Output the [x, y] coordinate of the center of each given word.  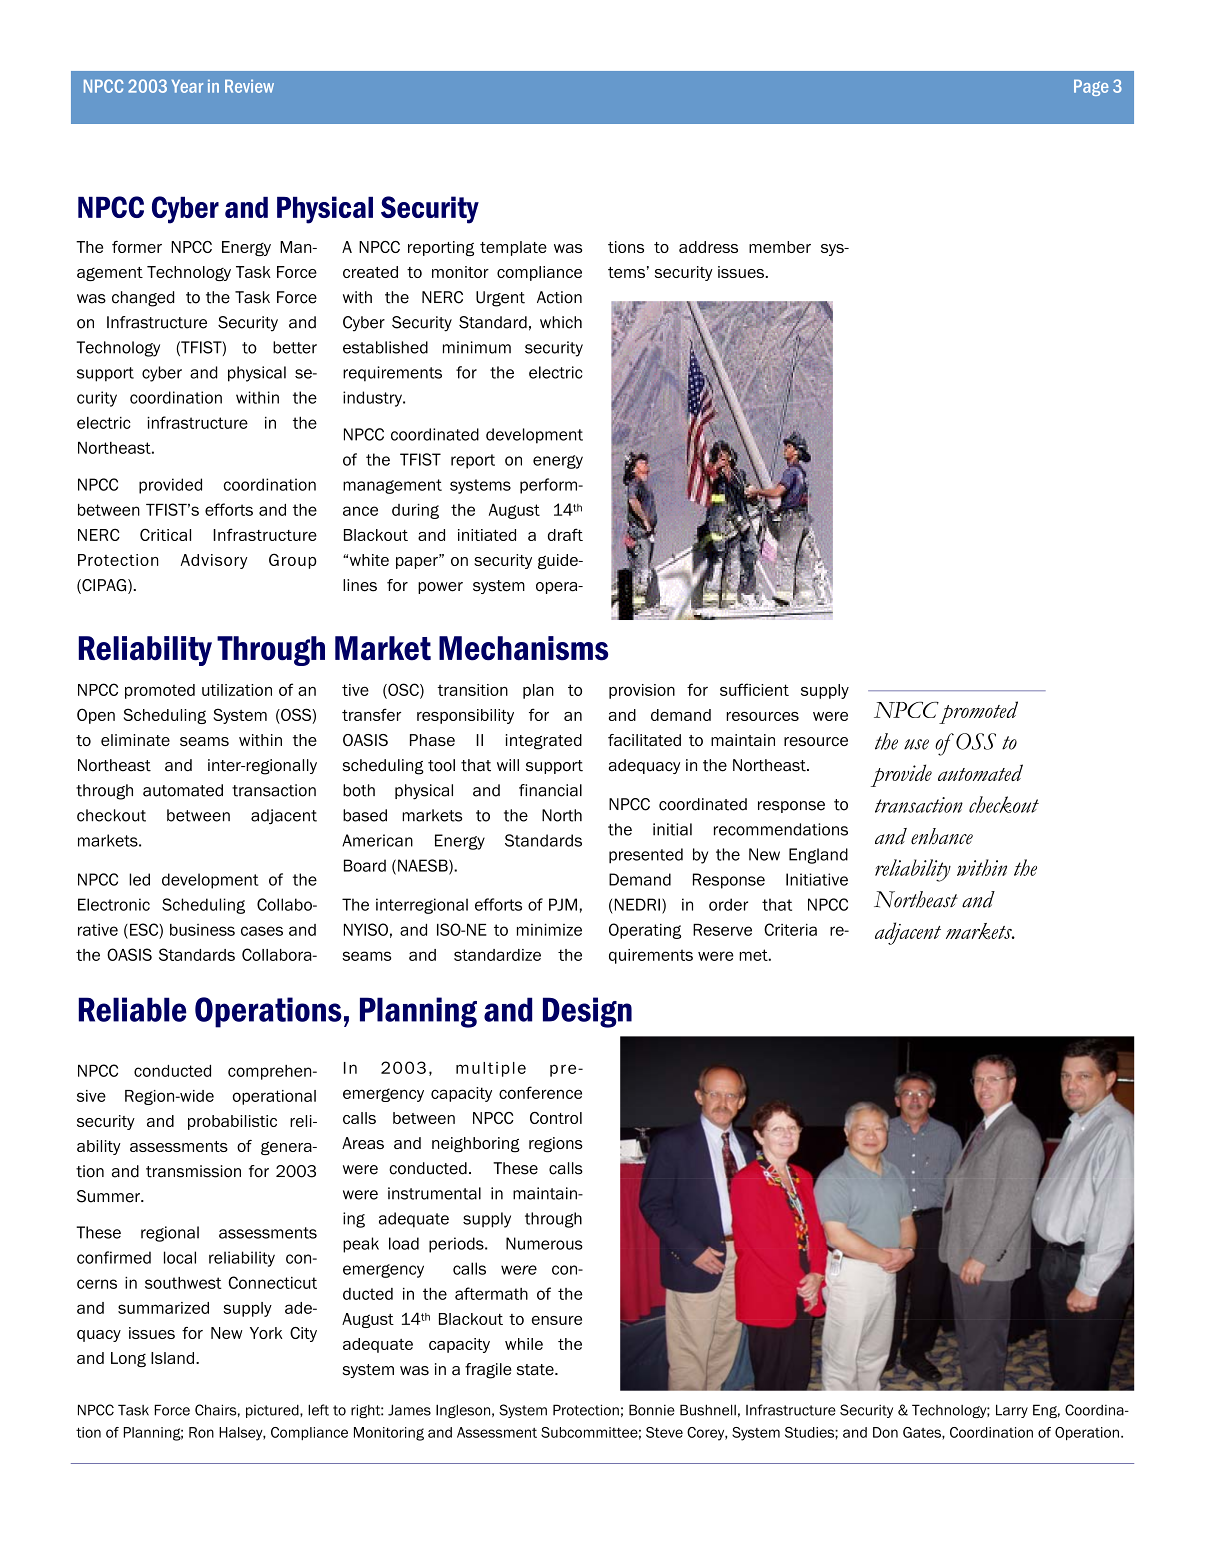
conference [540, 1092]
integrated [544, 742]
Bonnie [652, 1410]
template [513, 248]
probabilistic [232, 1122]
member [780, 247]
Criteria [790, 929]
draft [565, 534]
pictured [273, 1411]
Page [1091, 88]
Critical [165, 534]
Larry [1012, 1411]
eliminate [135, 740]
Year [187, 86]
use [916, 744]
